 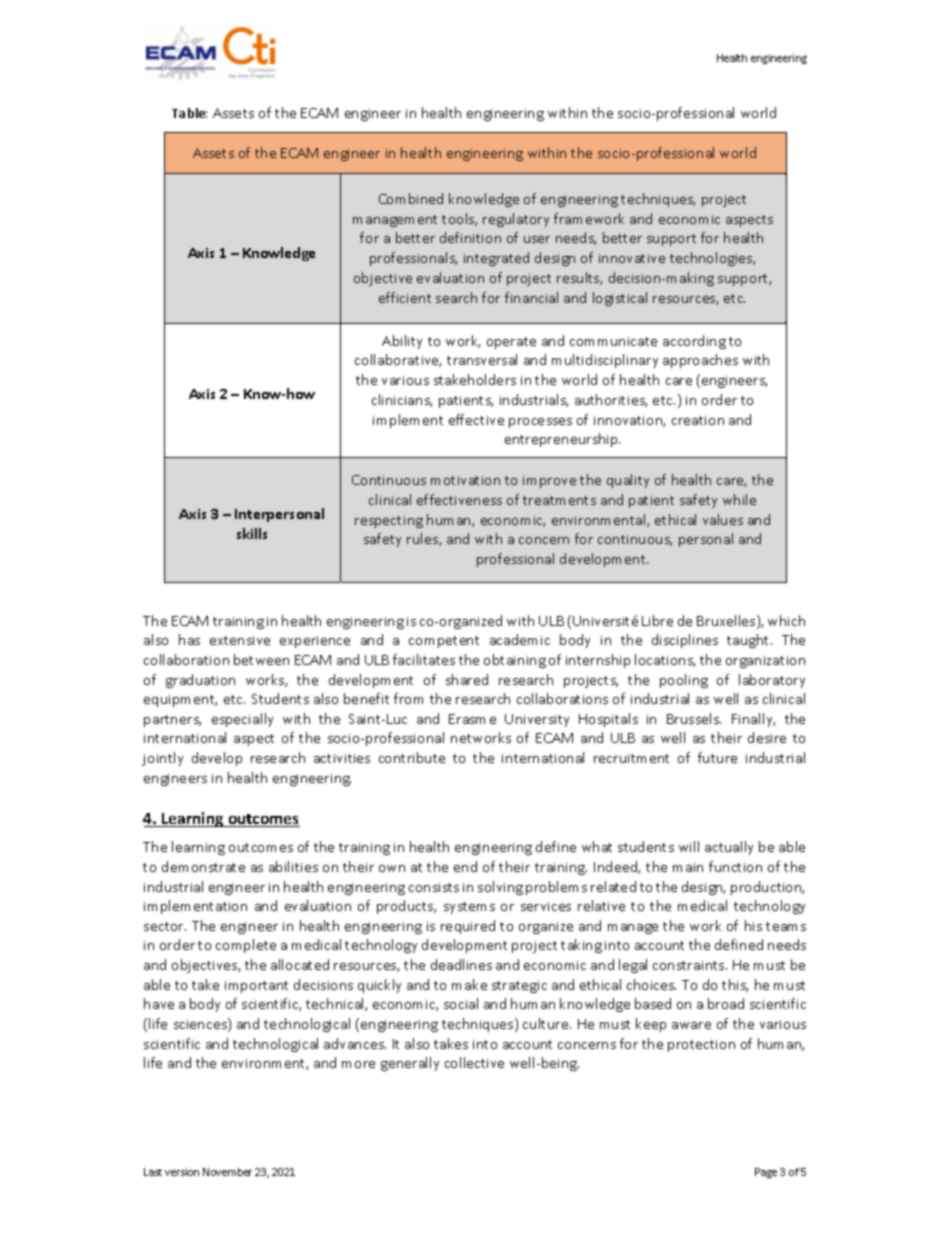 I want to click on pooling, so click(x=684, y=681).
